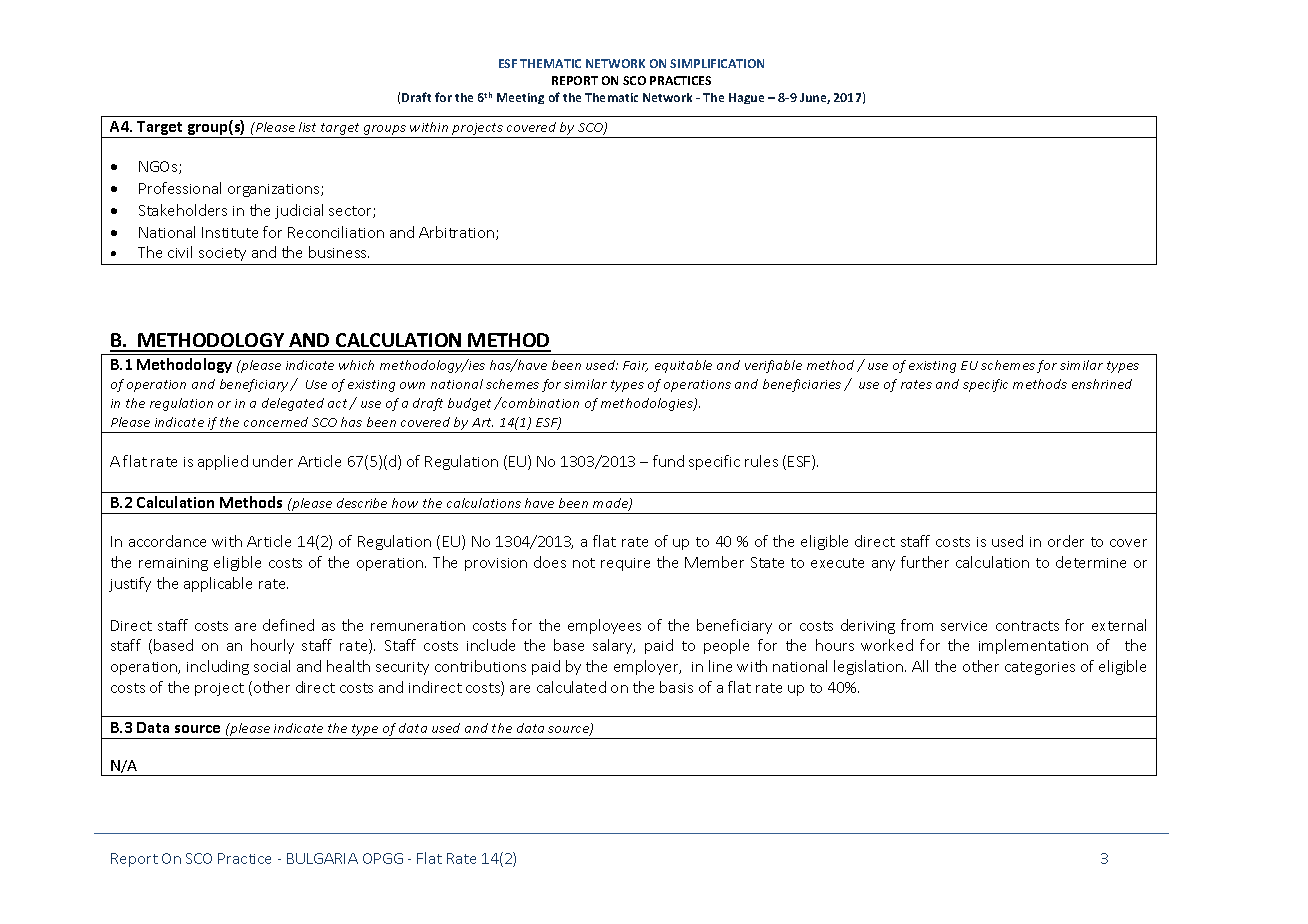  I want to click on enshrined, so click(1102, 384).
